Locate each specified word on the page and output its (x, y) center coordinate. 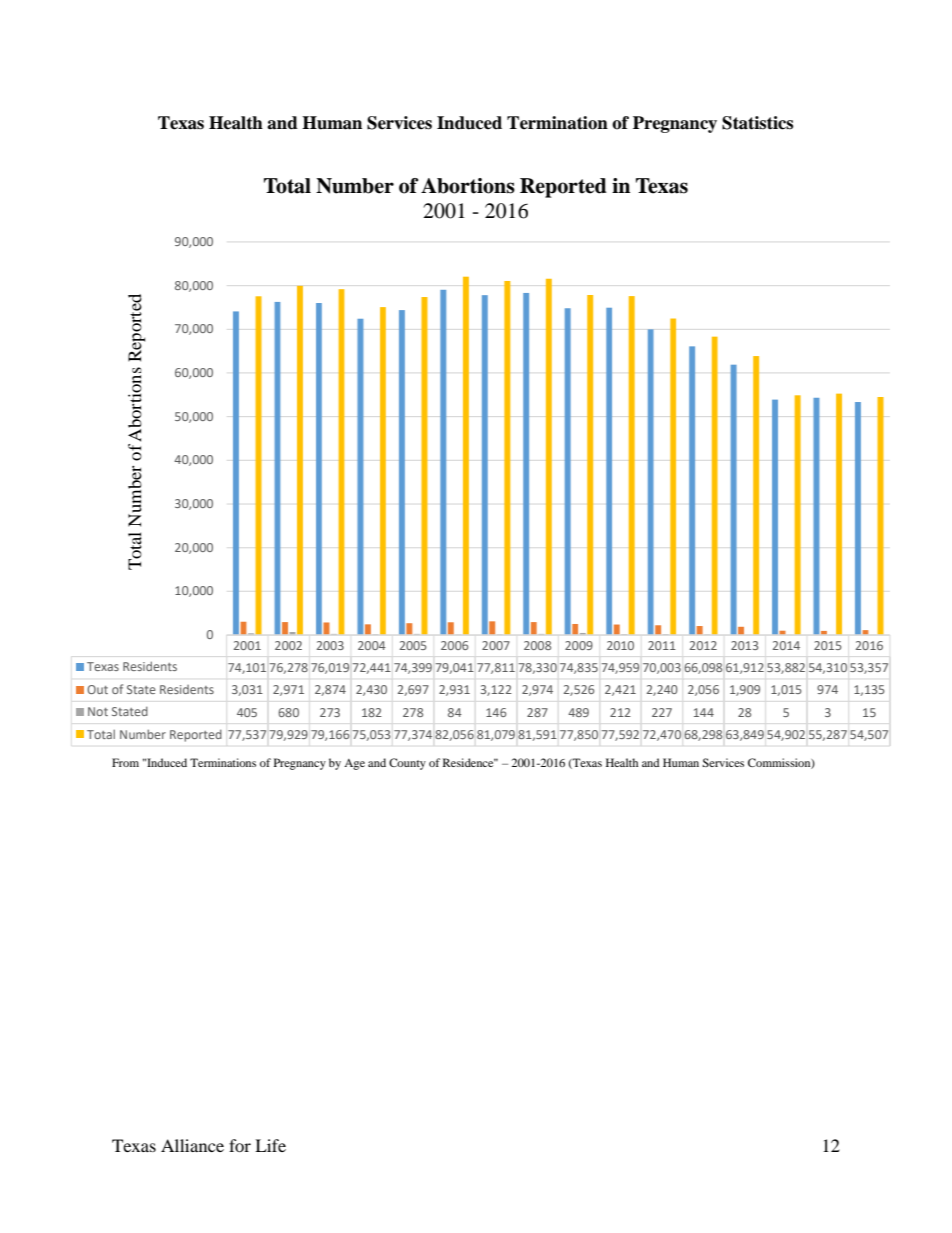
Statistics (757, 123)
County (407, 764)
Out (97, 689)
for (240, 1145)
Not (98, 711)
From (125, 762)
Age (354, 764)
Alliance (192, 1145)
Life (270, 1145)
